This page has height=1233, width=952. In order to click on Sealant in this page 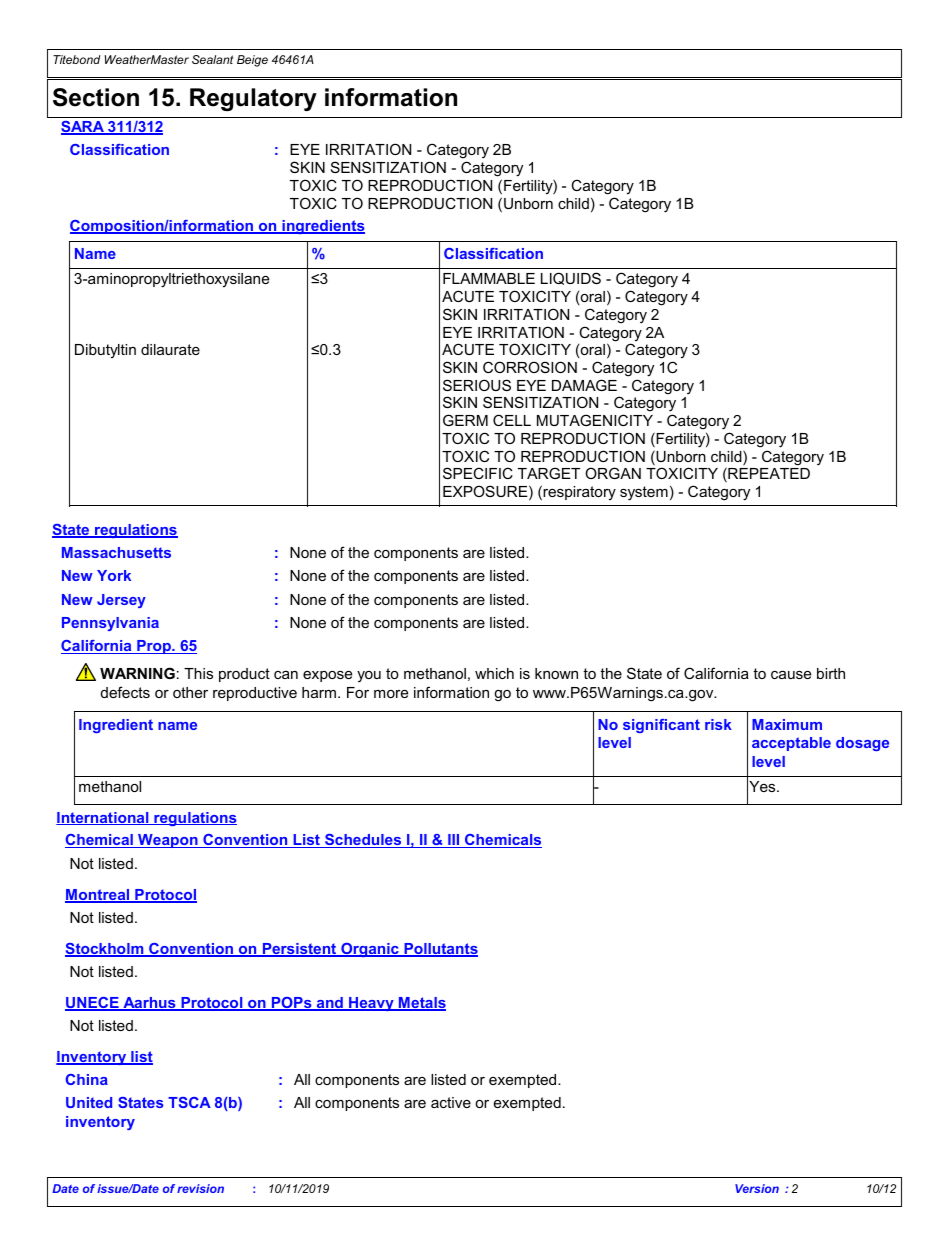, I will do `click(212, 59)`.
